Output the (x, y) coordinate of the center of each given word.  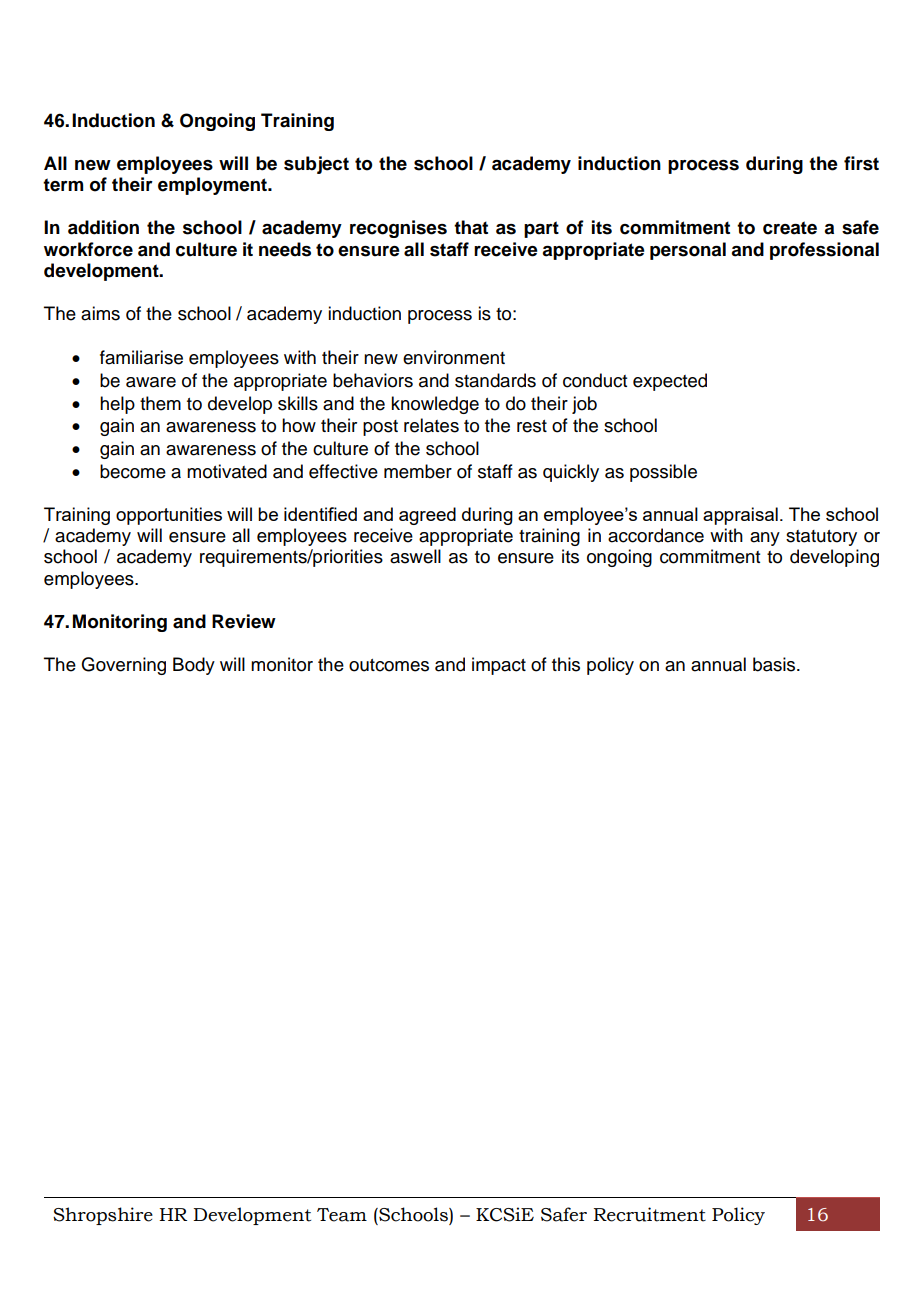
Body (194, 666)
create (790, 228)
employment (214, 186)
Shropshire (103, 1216)
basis (775, 664)
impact (499, 666)
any (765, 539)
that (471, 227)
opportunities (169, 516)
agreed (427, 516)
